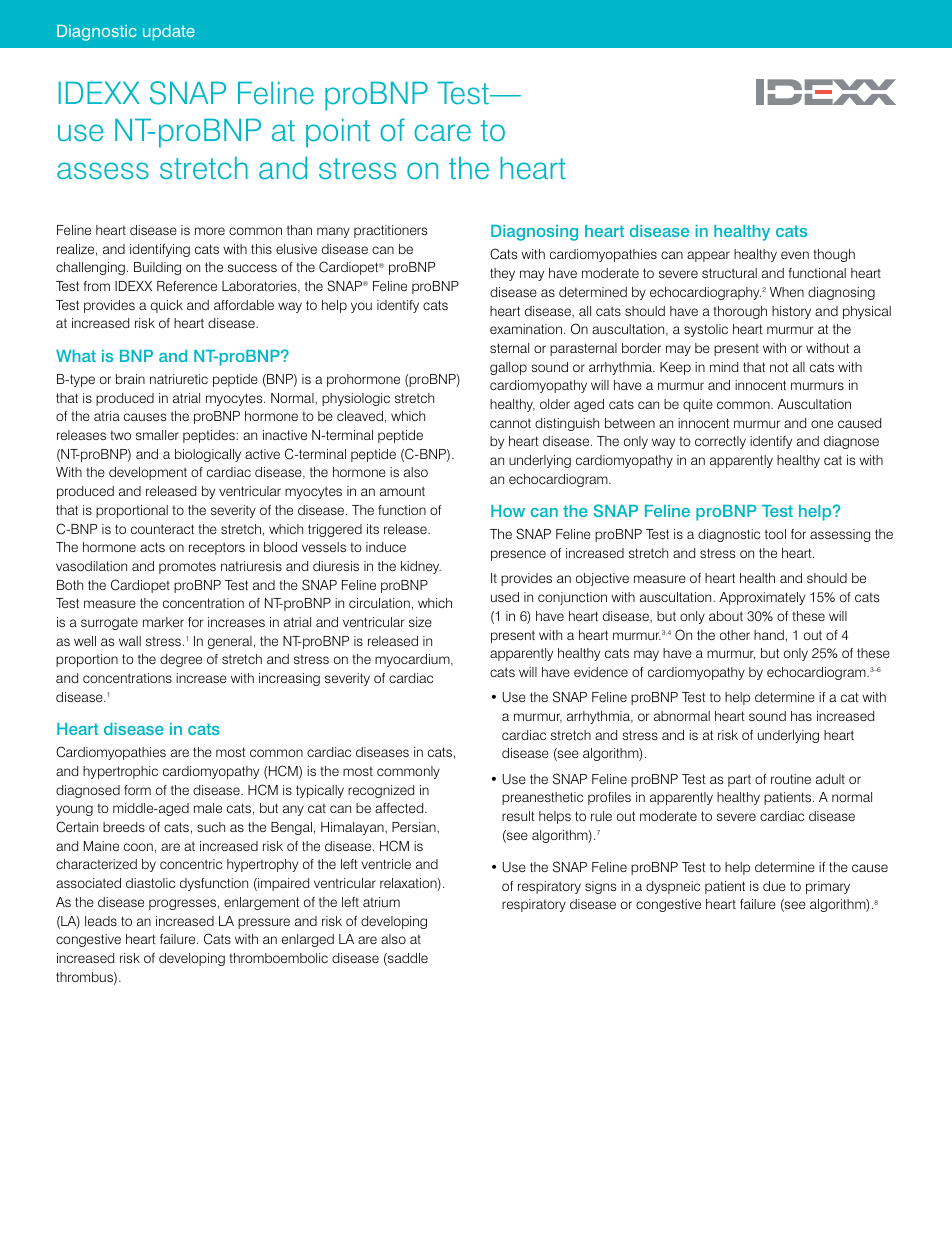 This screenshot has height=1233, width=952. Describe the element at coordinates (187, 567) in the screenshot. I see `promotes` at that location.
